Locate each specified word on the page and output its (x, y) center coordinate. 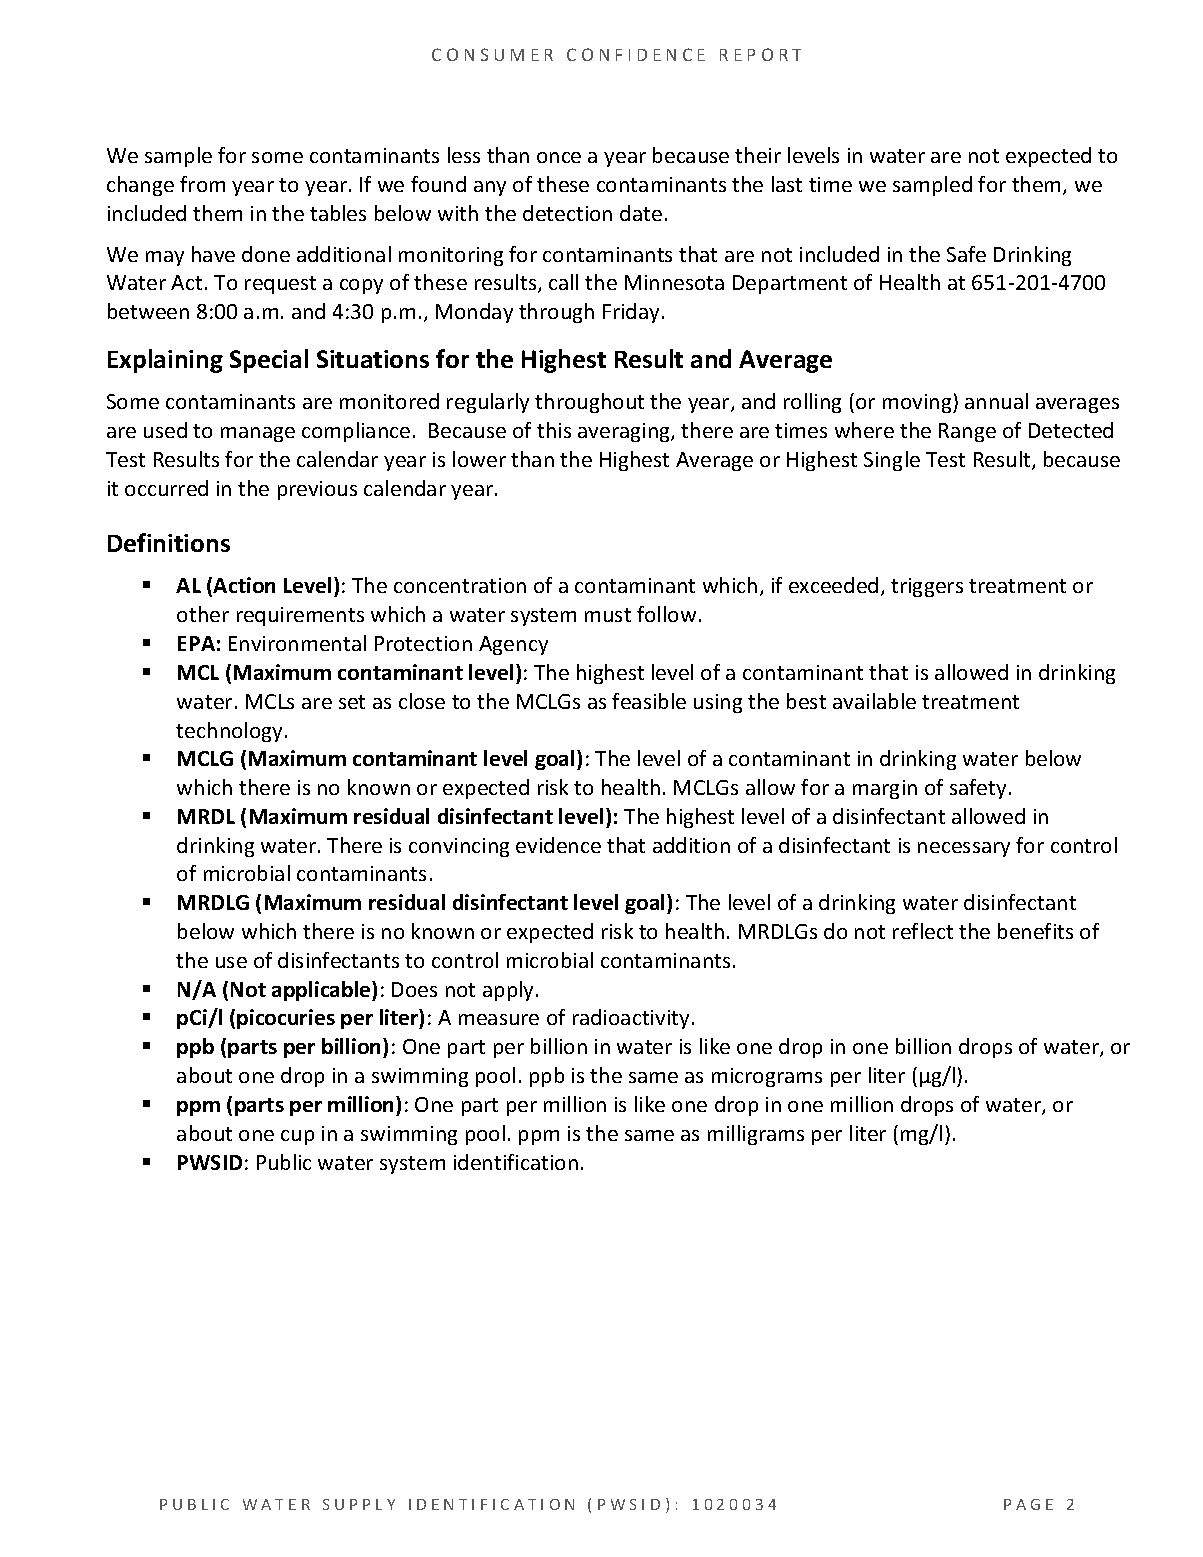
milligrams (756, 1135)
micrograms (767, 1077)
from (202, 184)
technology (231, 732)
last (787, 184)
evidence (558, 845)
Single (892, 461)
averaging (625, 432)
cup (297, 1137)
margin (885, 789)
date (641, 213)
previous (317, 490)
